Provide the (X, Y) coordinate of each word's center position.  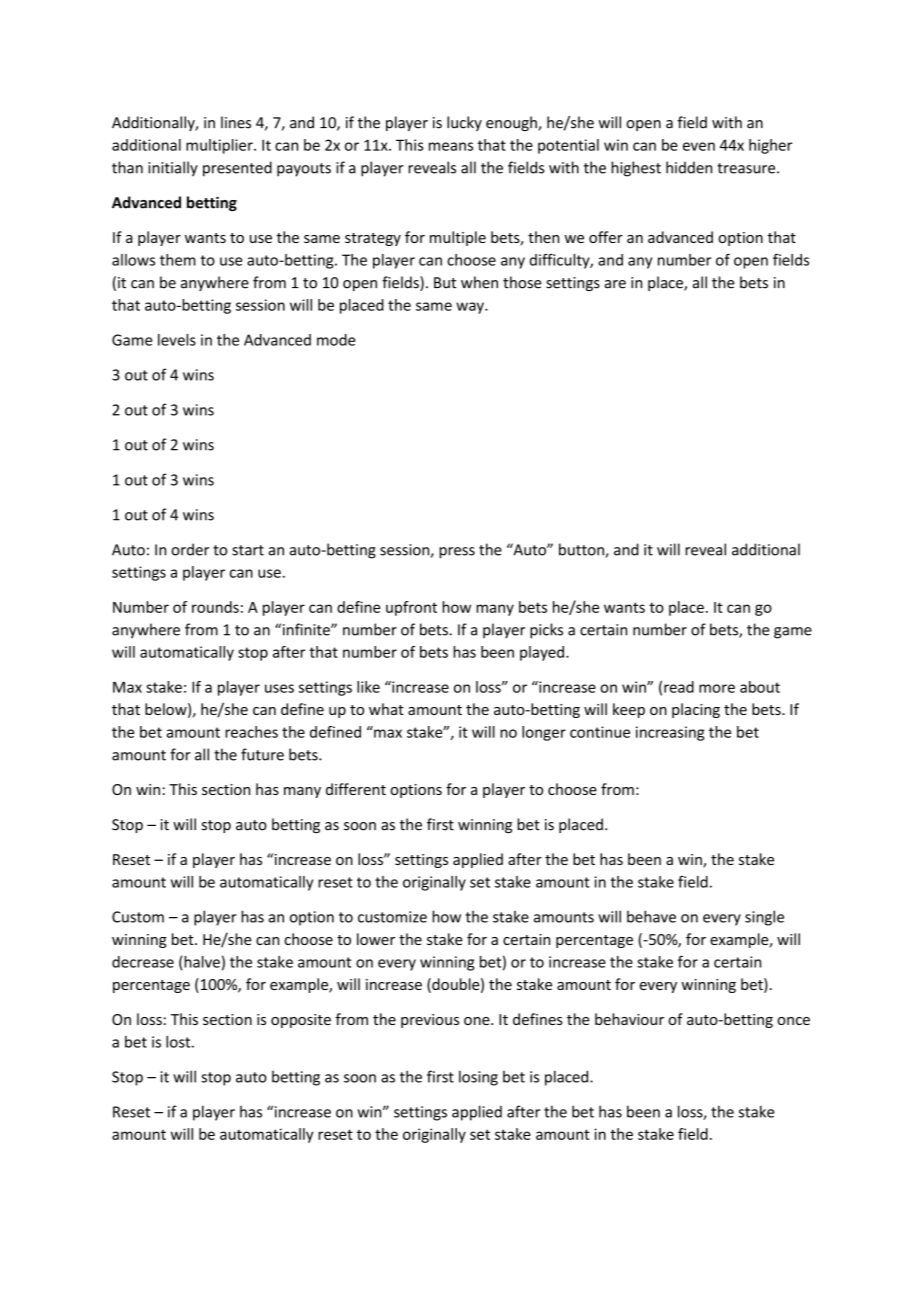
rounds (215, 607)
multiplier (220, 146)
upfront (411, 608)
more (717, 688)
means (451, 146)
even (699, 146)
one (478, 1021)
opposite (301, 1021)
